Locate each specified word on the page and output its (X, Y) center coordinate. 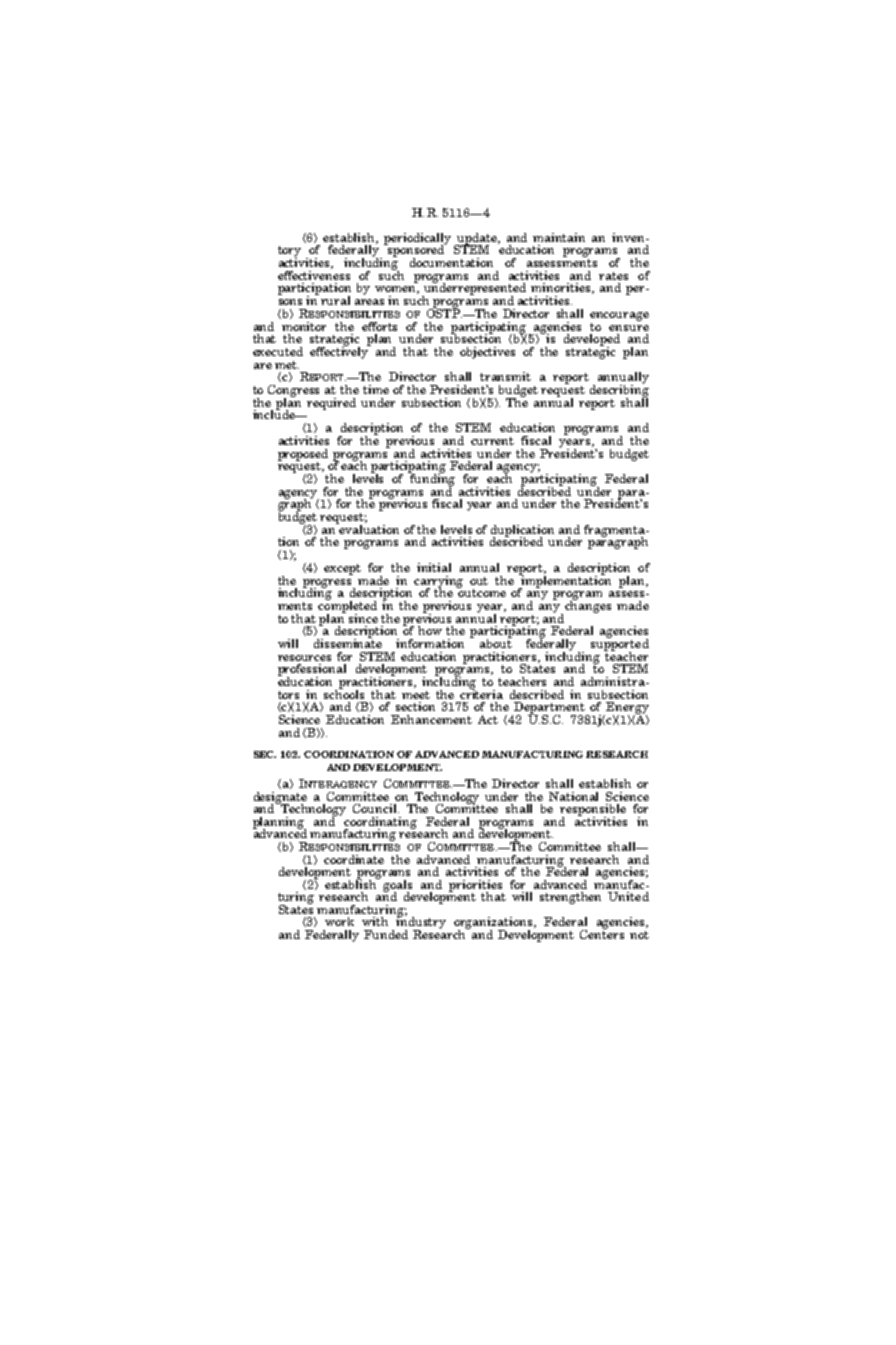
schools (344, 693)
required (331, 404)
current (492, 441)
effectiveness (314, 274)
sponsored (416, 251)
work (339, 921)
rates (613, 276)
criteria (481, 693)
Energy (627, 709)
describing (619, 390)
